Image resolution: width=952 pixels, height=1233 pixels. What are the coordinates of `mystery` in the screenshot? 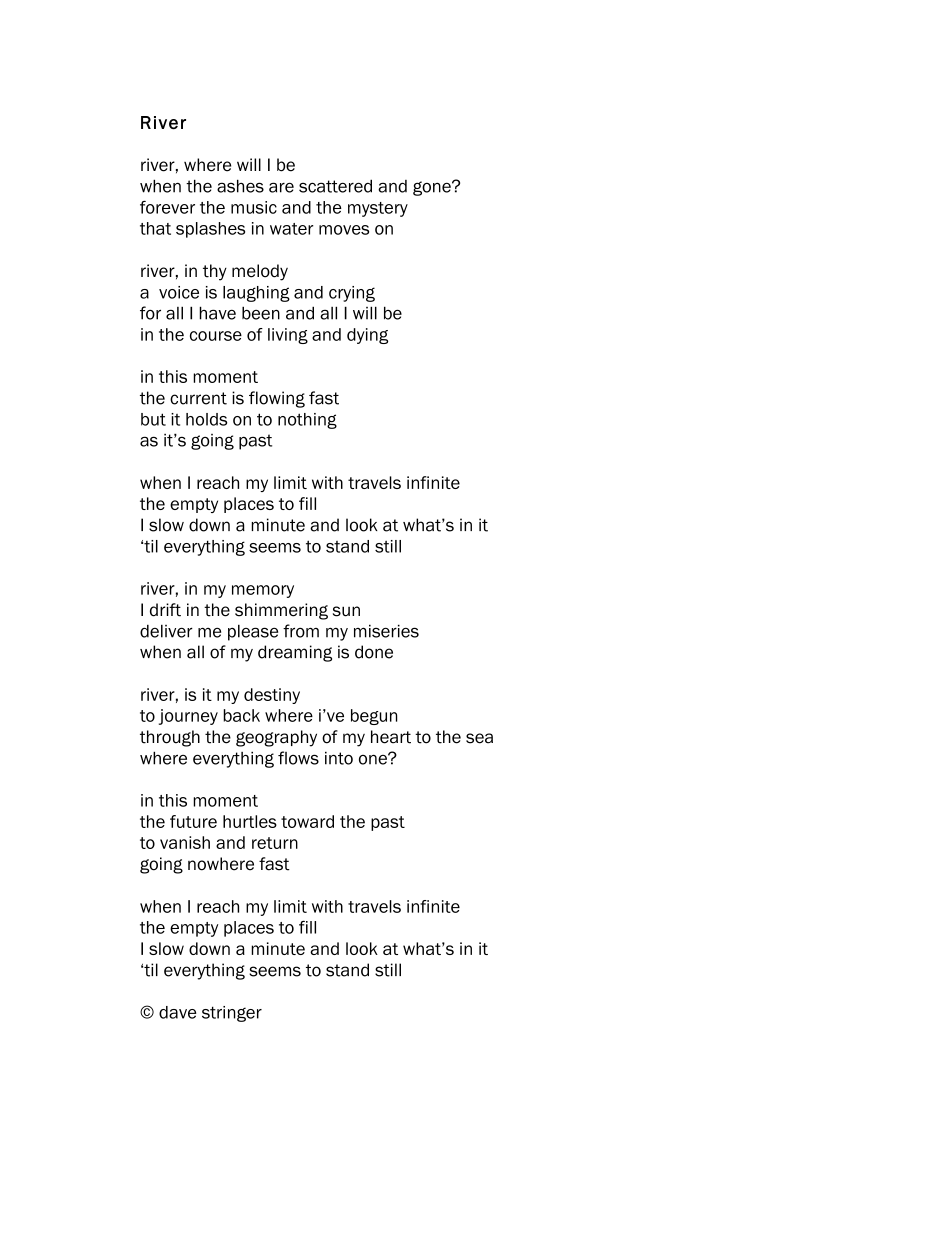 It's located at (378, 209).
